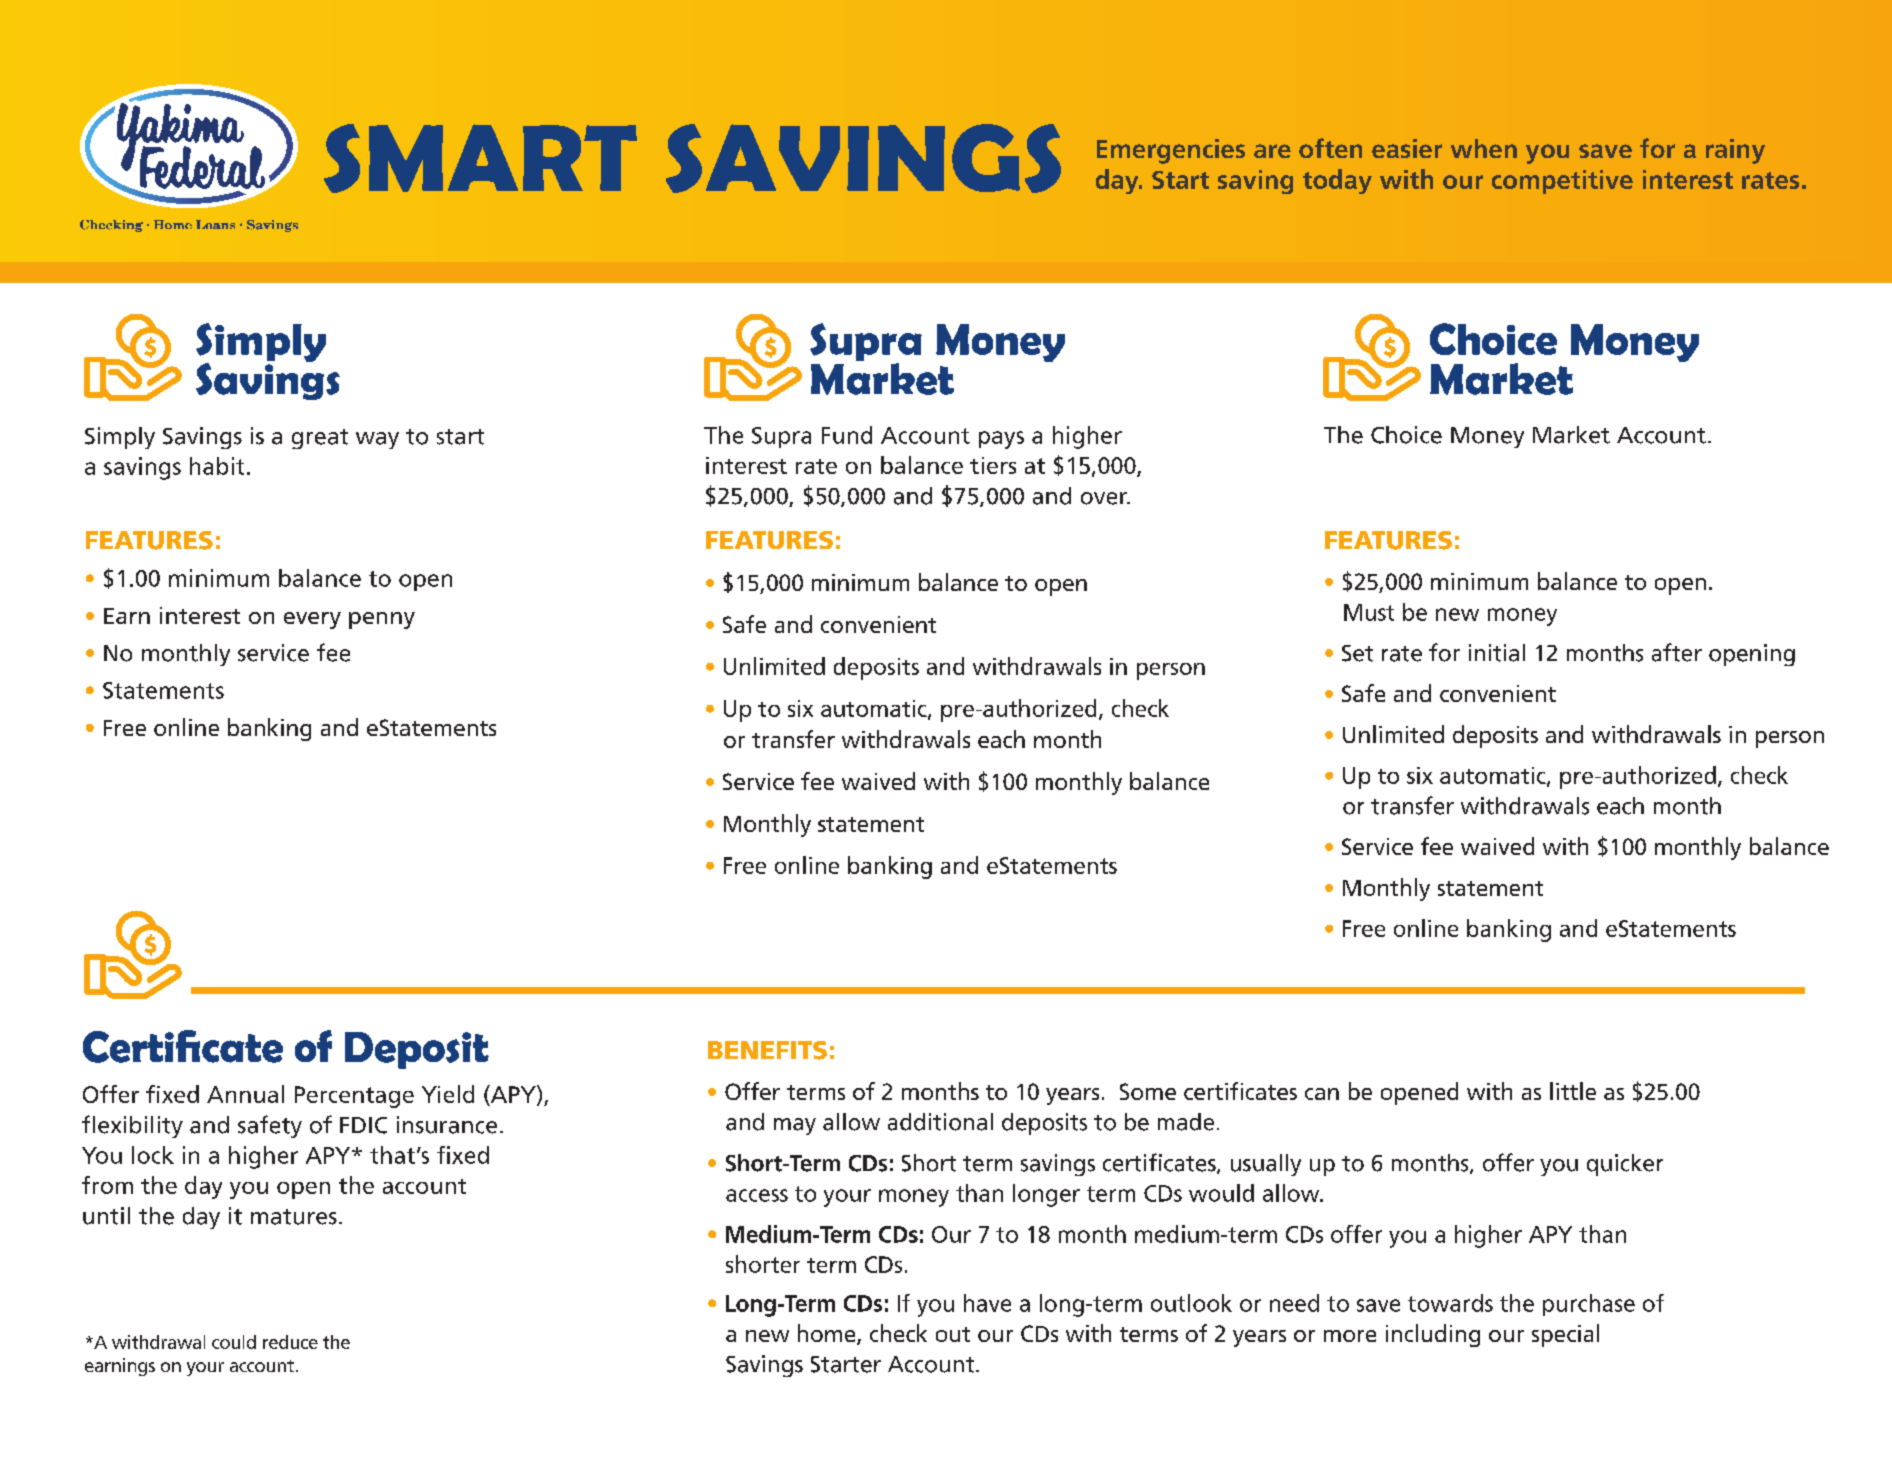 This screenshot has height=1471, width=1892. What do you see at coordinates (1171, 151) in the screenshot?
I see `Emergencies` at bounding box center [1171, 151].
